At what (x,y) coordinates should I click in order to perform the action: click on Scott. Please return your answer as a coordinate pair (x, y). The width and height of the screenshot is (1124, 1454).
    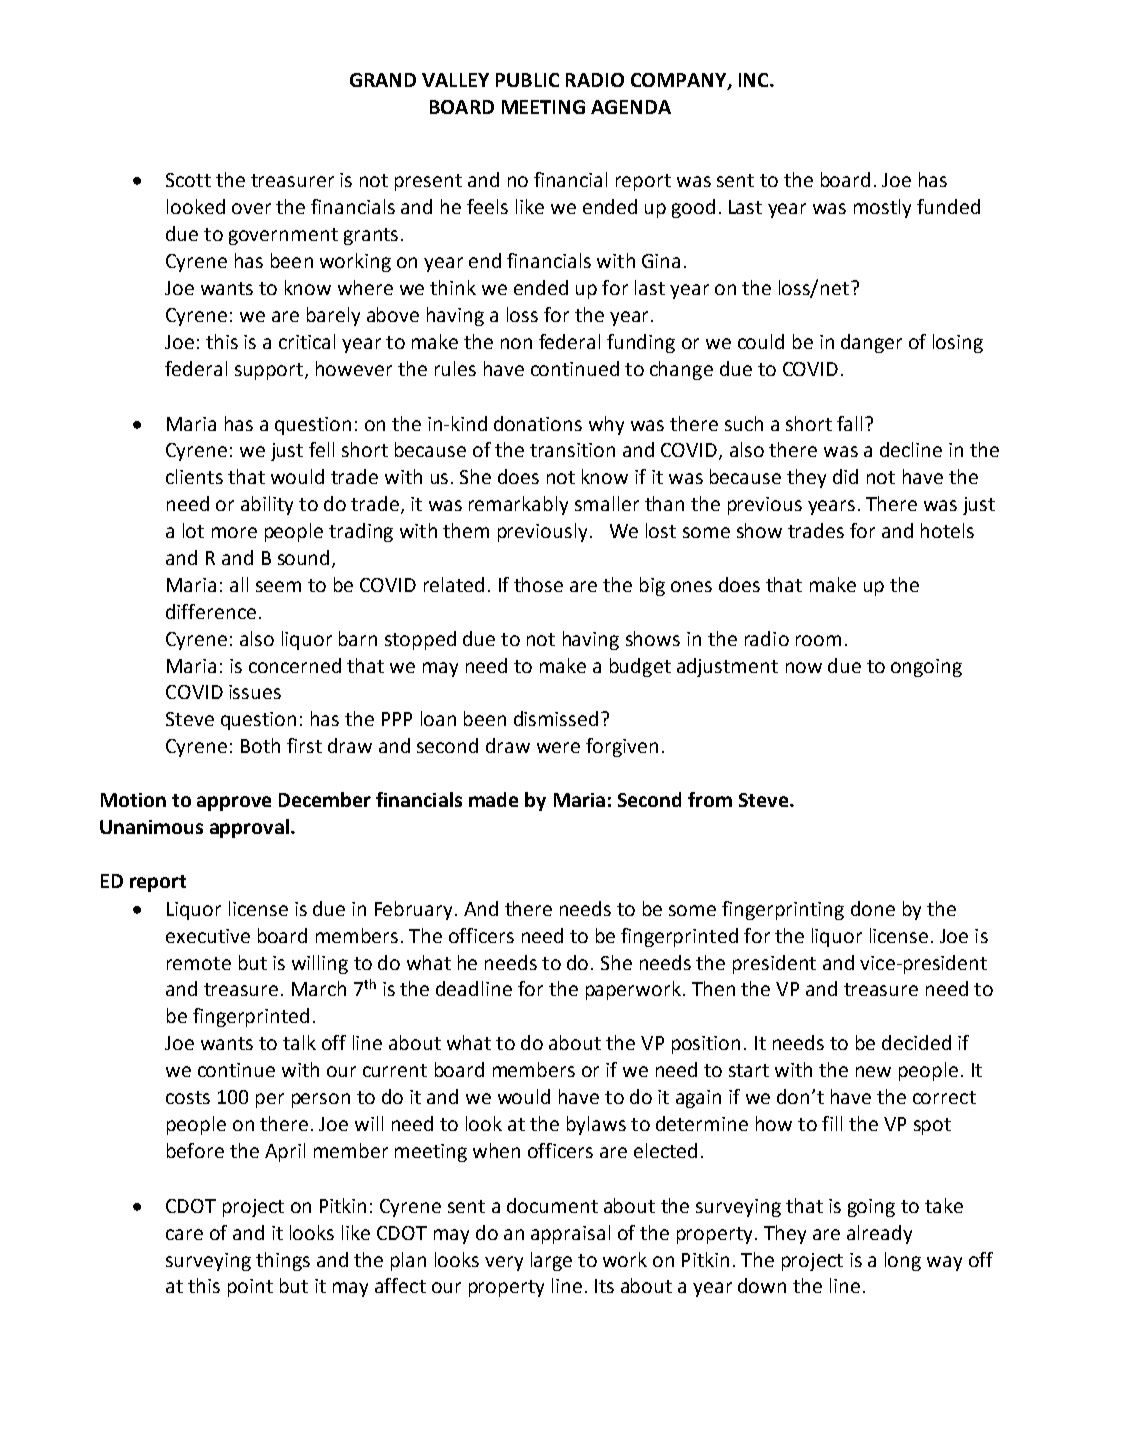
    Looking at the image, I should click on (188, 180).
